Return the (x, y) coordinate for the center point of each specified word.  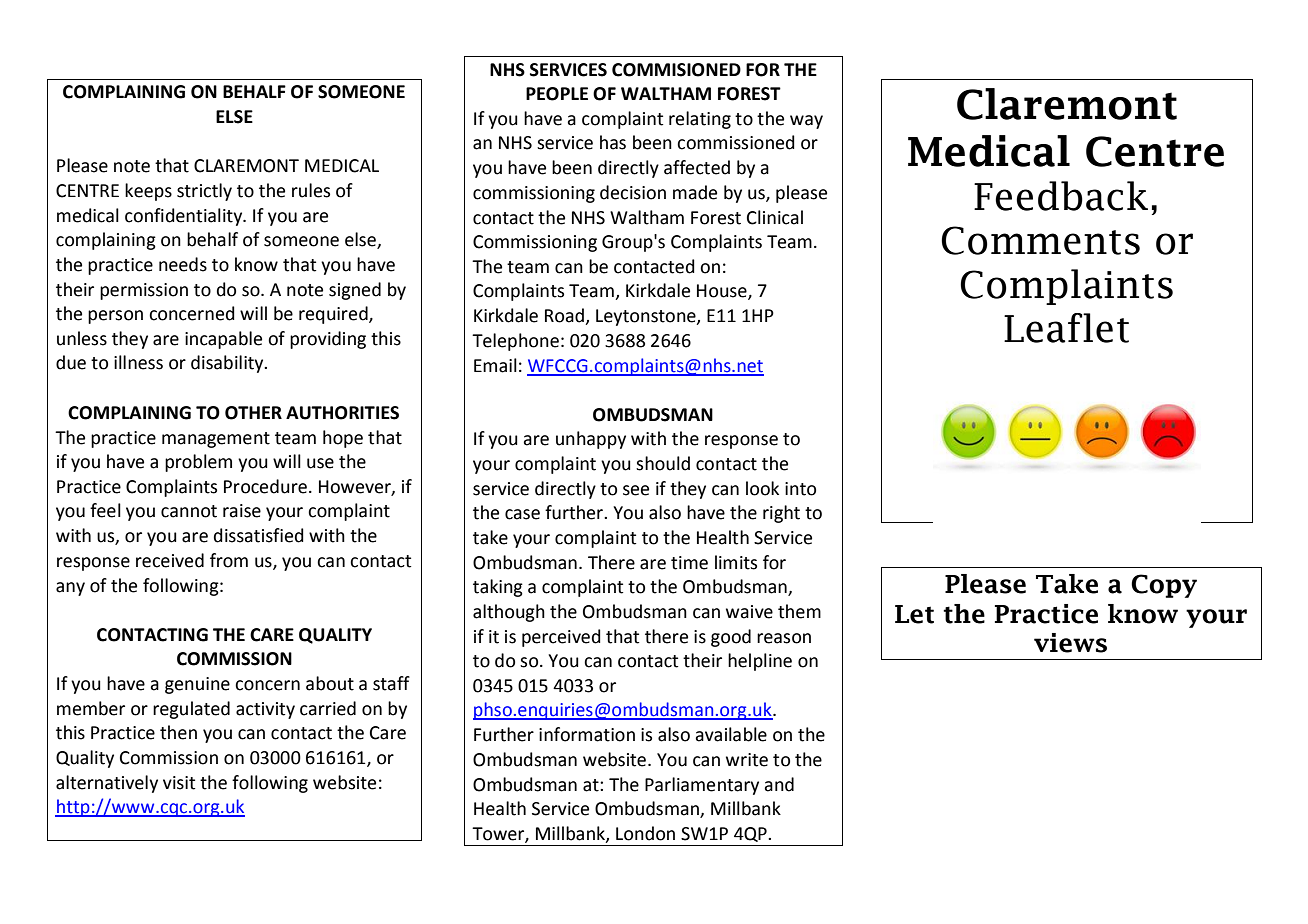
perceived (561, 638)
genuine (197, 685)
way (806, 122)
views (1070, 643)
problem (198, 463)
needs (183, 264)
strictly (204, 192)
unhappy (591, 440)
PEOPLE (557, 94)
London (645, 833)
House (723, 292)
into (800, 489)
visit (179, 783)
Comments (1040, 240)
